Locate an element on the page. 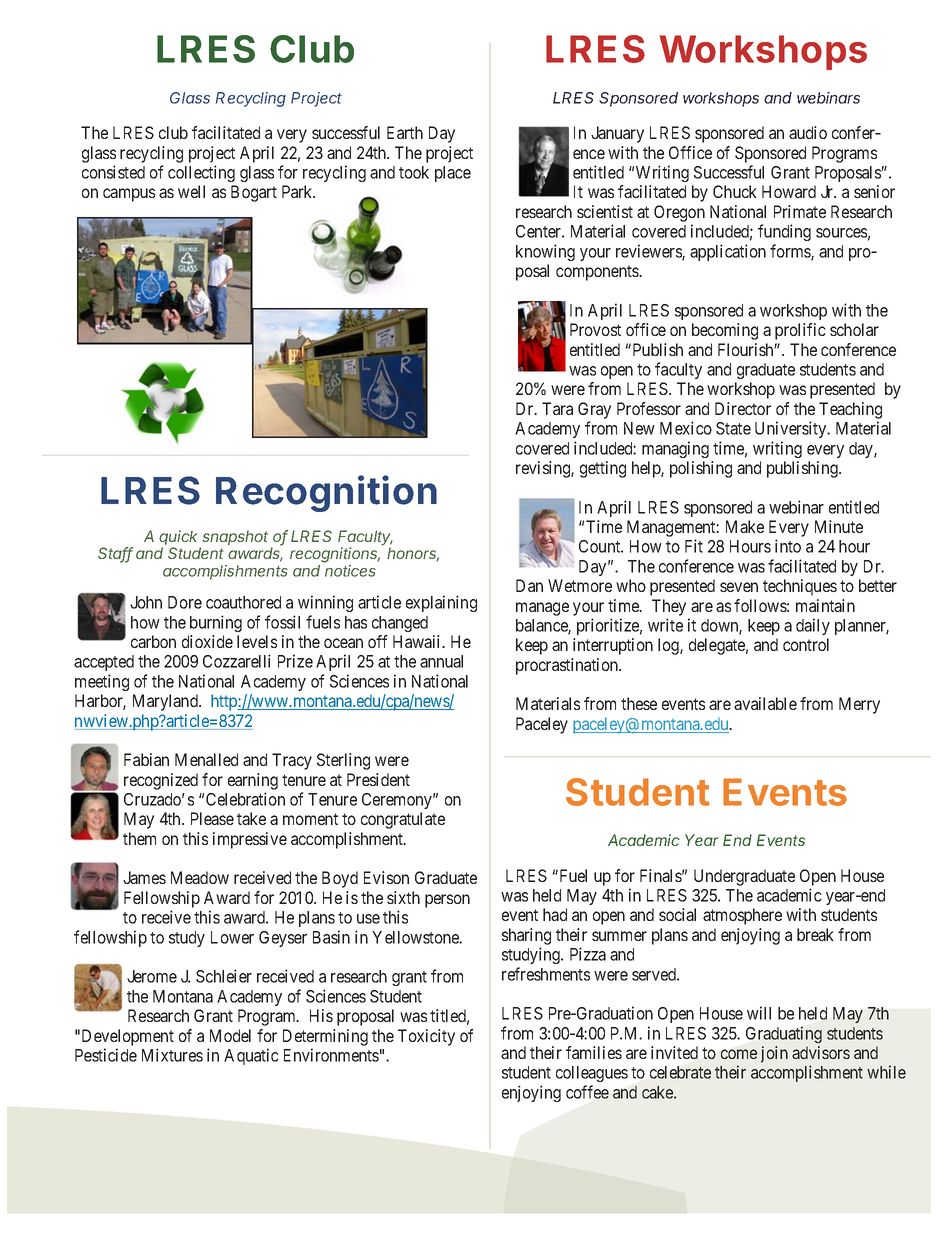 This image has height=1233, width=952. place is located at coordinates (453, 174).
